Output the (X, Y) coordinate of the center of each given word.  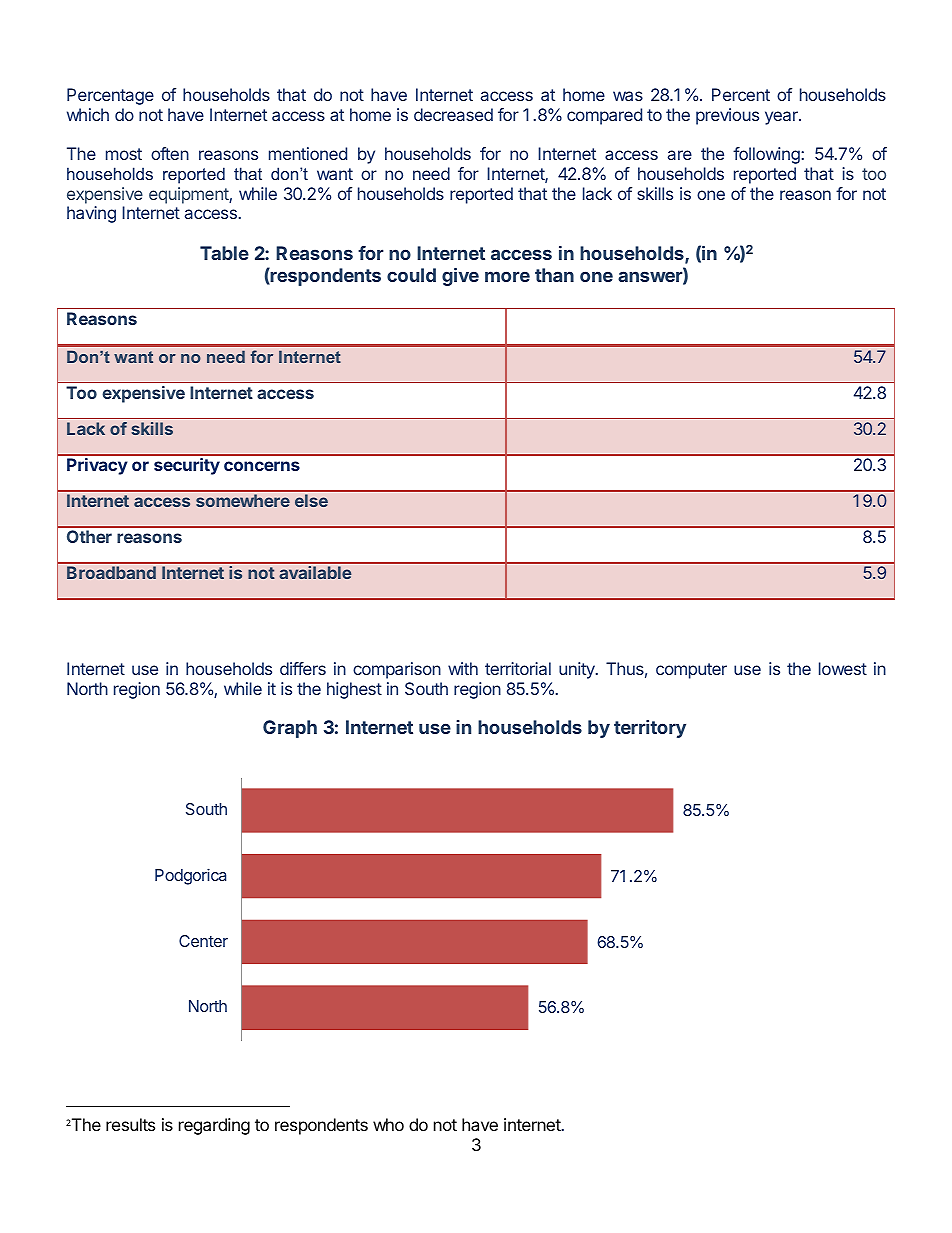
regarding (214, 1126)
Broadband (111, 572)
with (463, 668)
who (388, 1124)
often (170, 153)
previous (727, 116)
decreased (453, 114)
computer (691, 671)
